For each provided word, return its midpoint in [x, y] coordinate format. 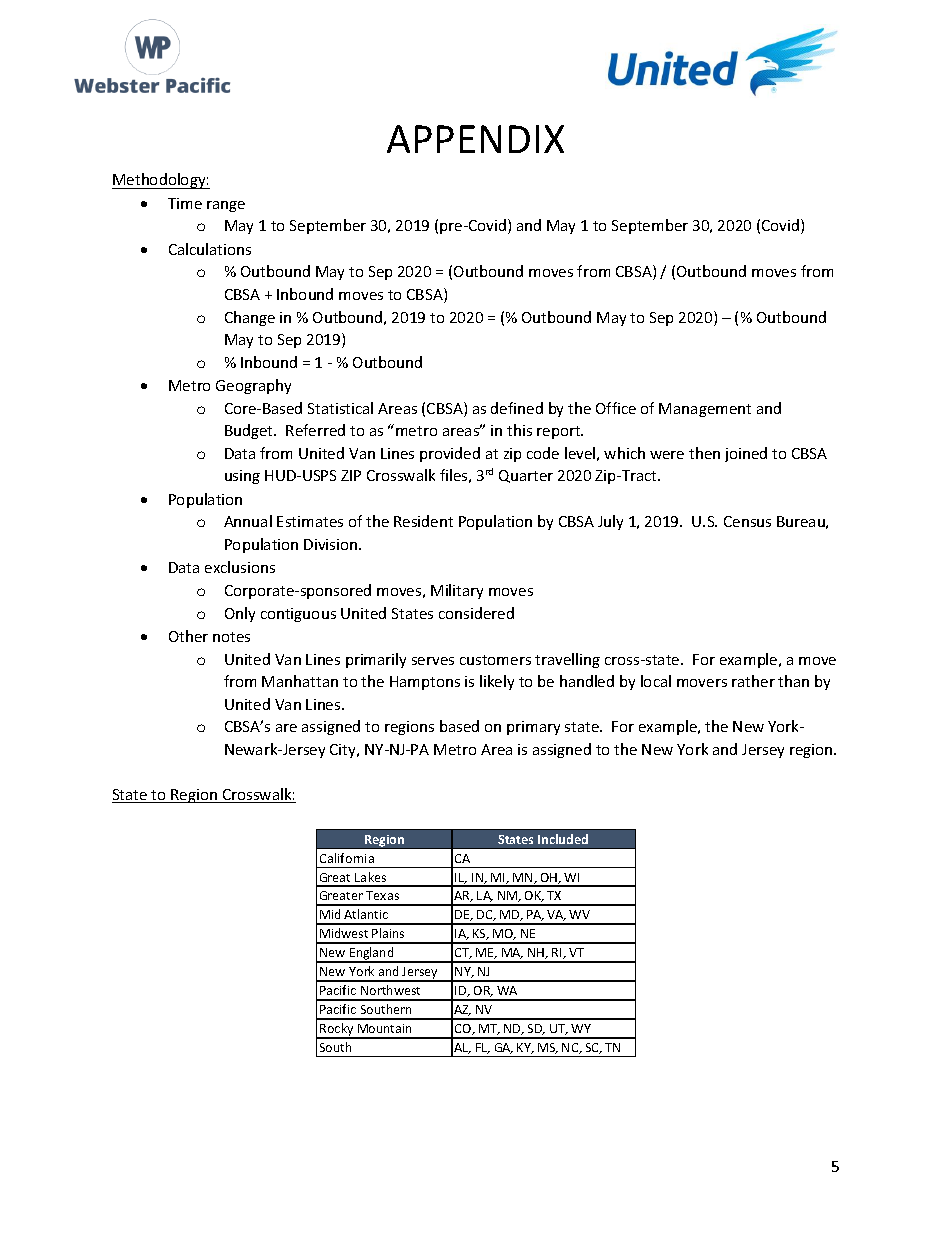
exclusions [240, 567]
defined [517, 408]
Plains [388, 933]
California [347, 858]
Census [747, 521]
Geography [253, 386]
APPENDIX [475, 139]
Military [457, 591]
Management [705, 410]
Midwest [344, 933]
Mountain [384, 1028]
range [226, 206]
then [704, 453]
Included [563, 839]
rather [753, 681]
